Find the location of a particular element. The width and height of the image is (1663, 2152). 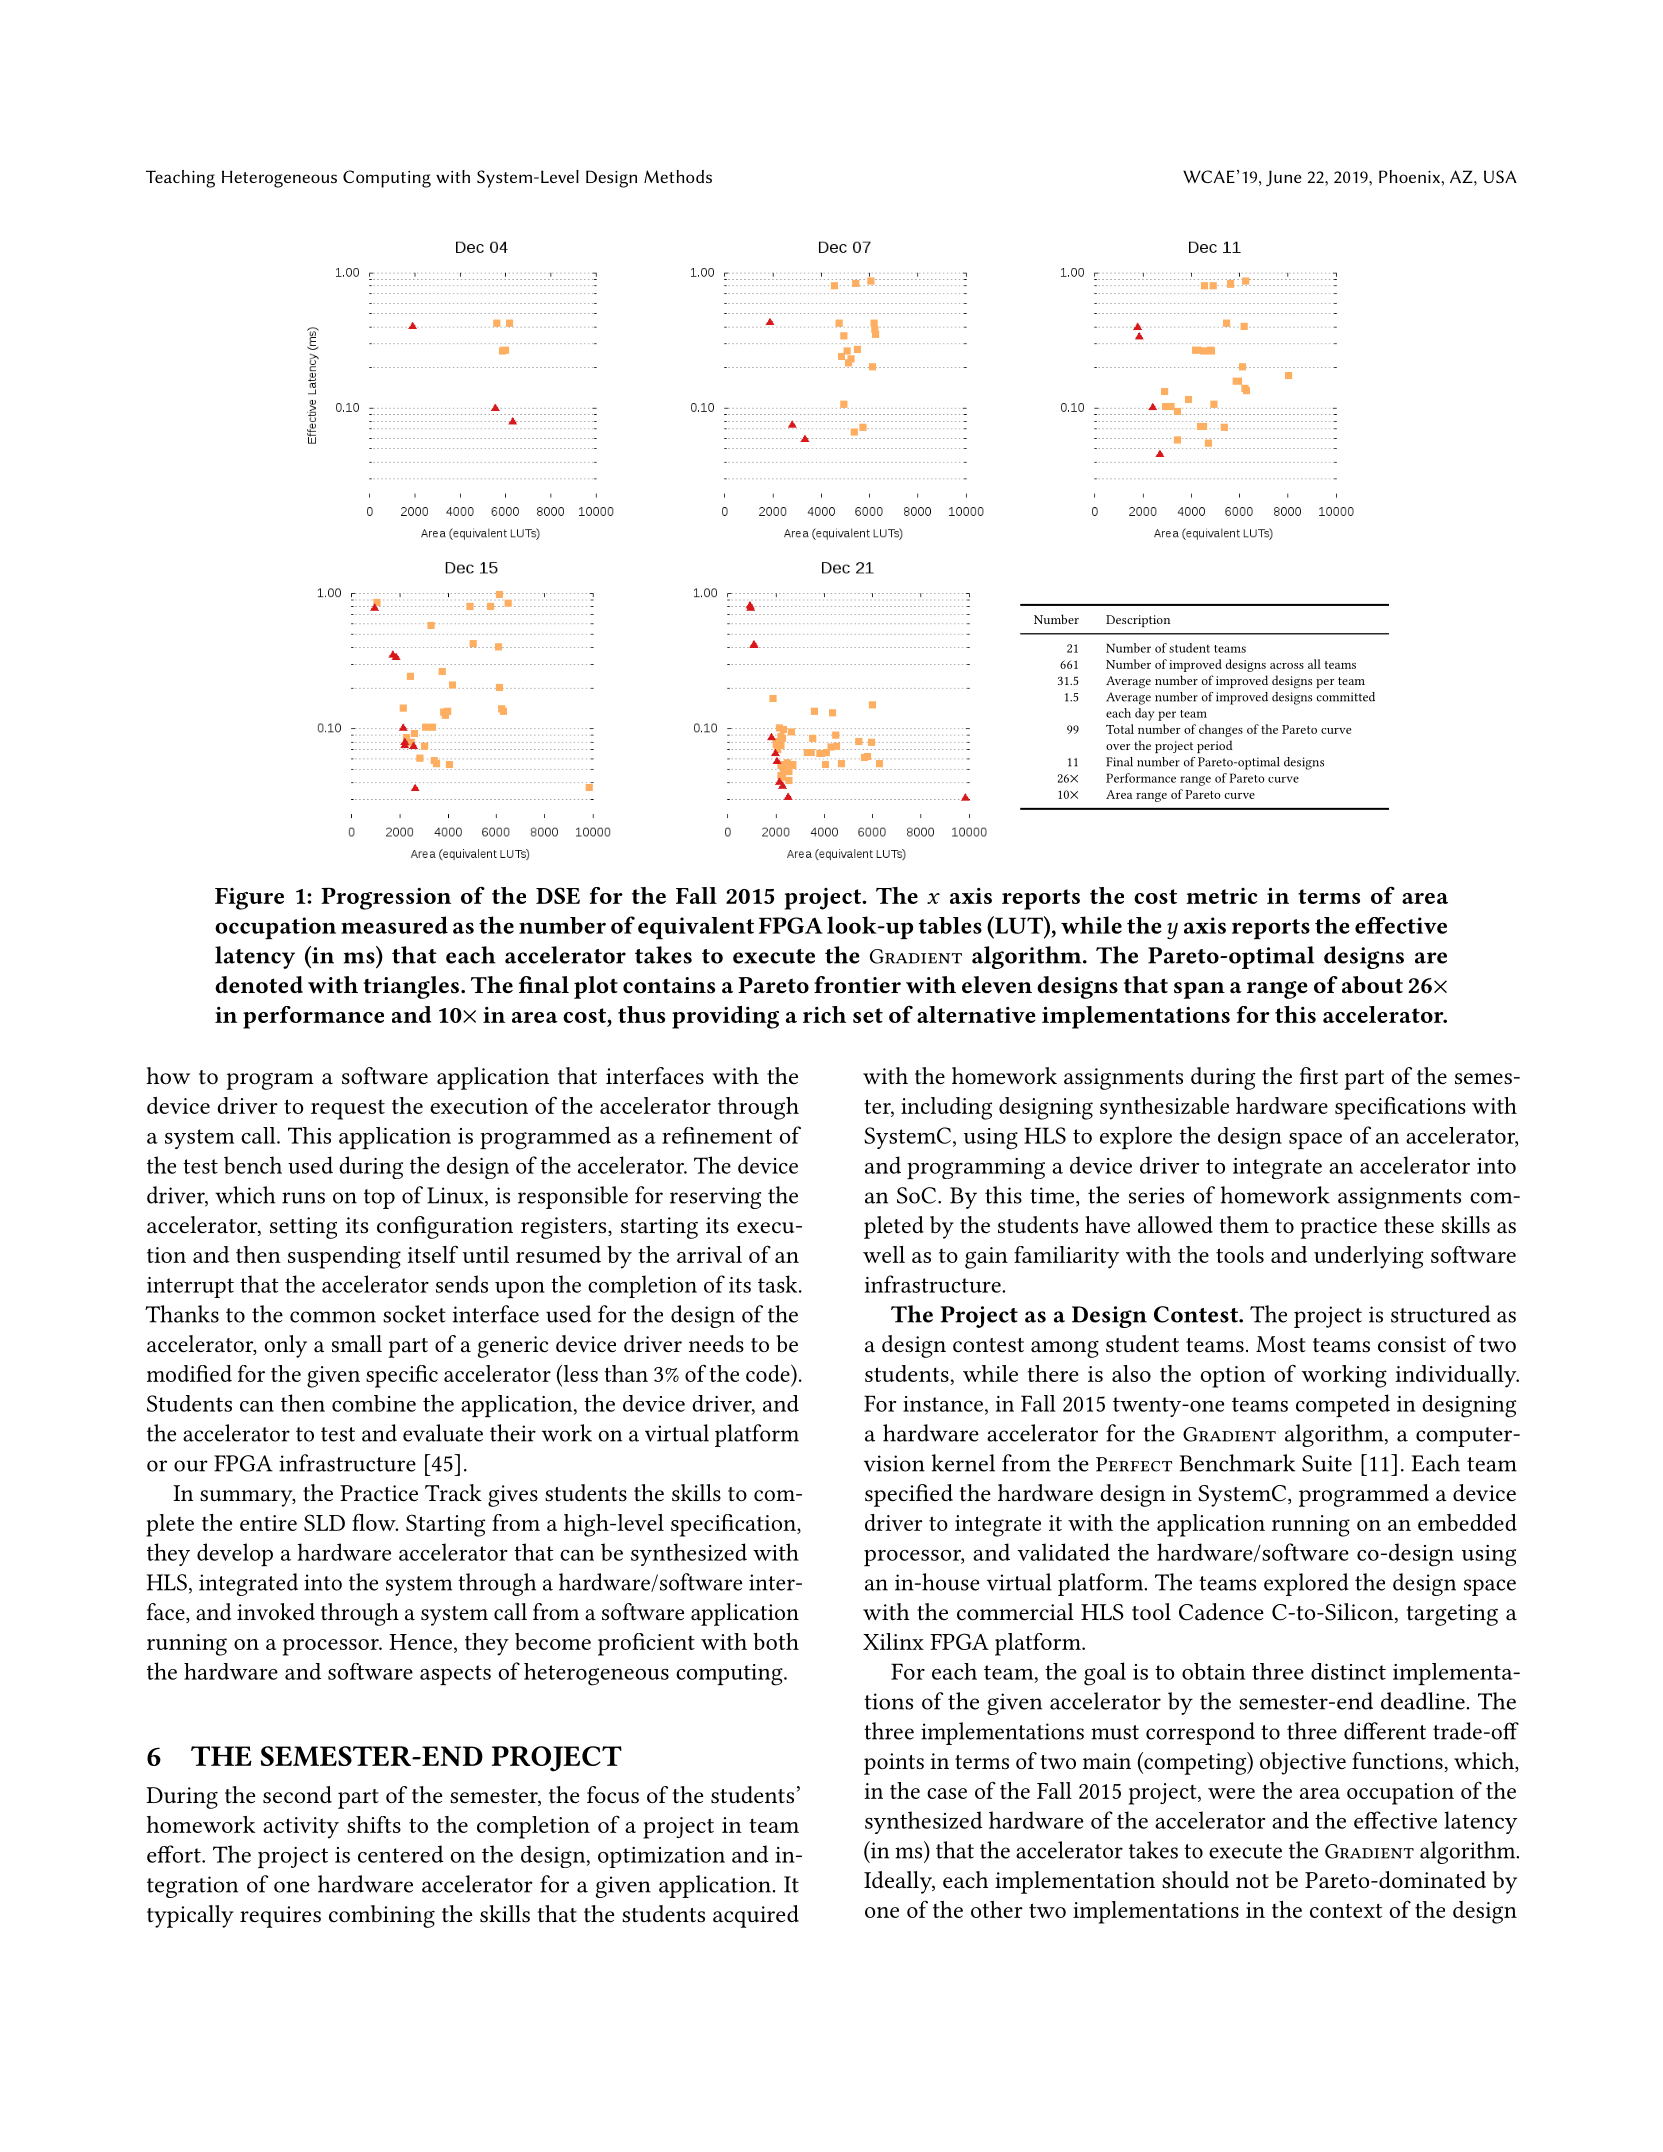

June is located at coordinates (1284, 178).
